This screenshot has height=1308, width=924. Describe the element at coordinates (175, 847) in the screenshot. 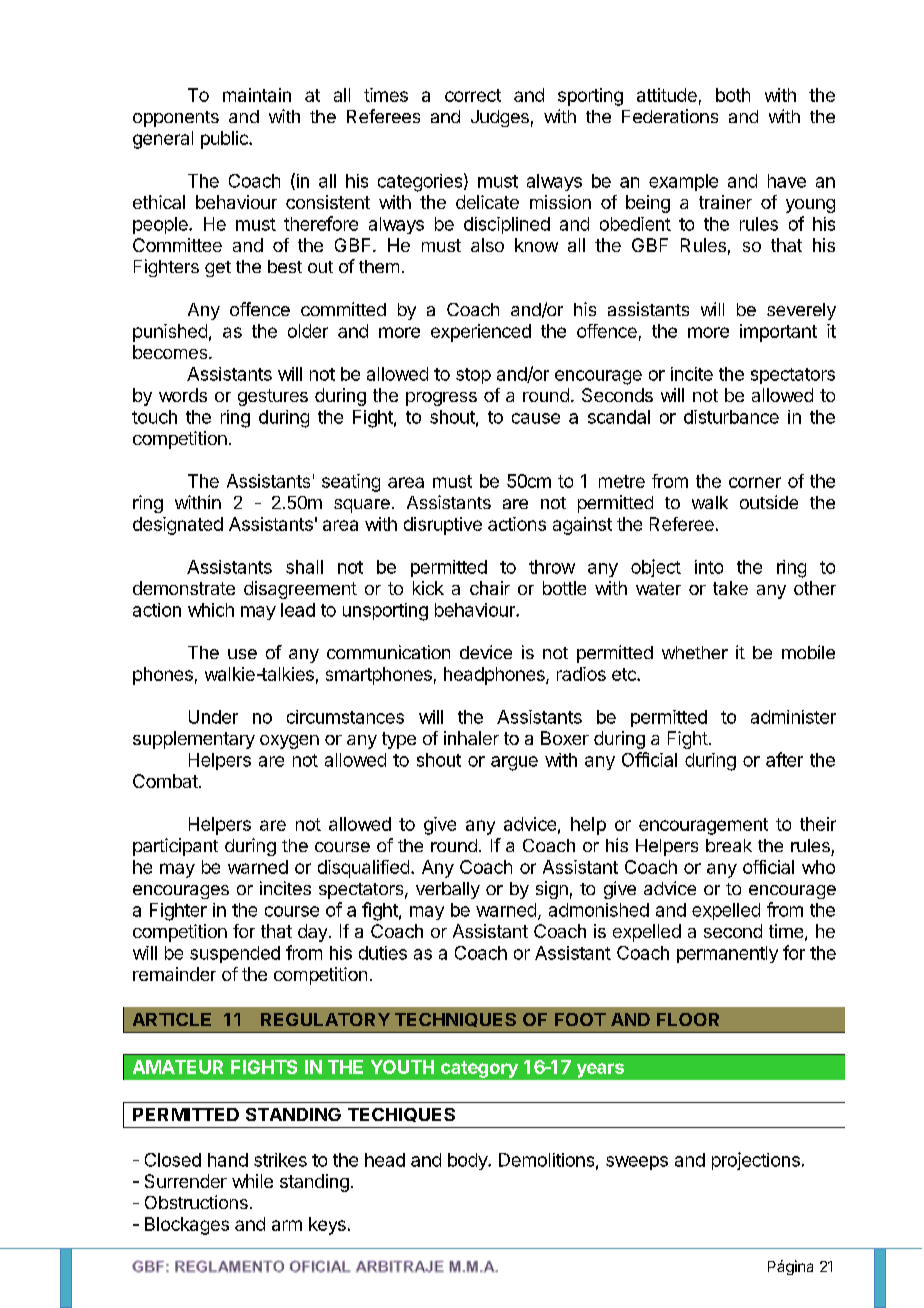

I see `participant` at that location.
